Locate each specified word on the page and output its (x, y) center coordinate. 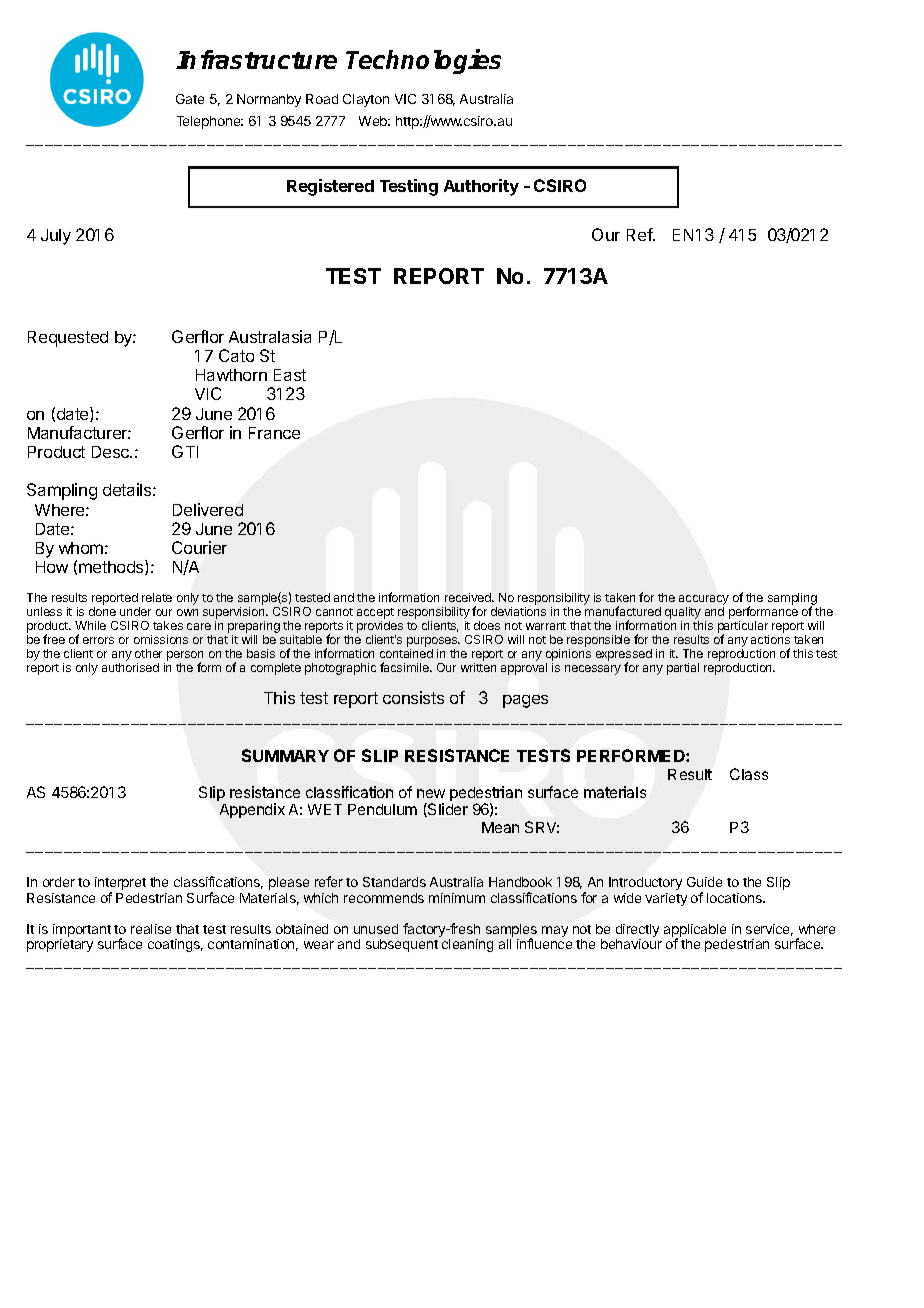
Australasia (270, 336)
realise (151, 929)
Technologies (423, 61)
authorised (130, 667)
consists (413, 697)
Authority (481, 187)
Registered (330, 187)
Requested (68, 339)
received (469, 597)
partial (683, 669)
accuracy (704, 601)
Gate (190, 99)
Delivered (208, 509)
